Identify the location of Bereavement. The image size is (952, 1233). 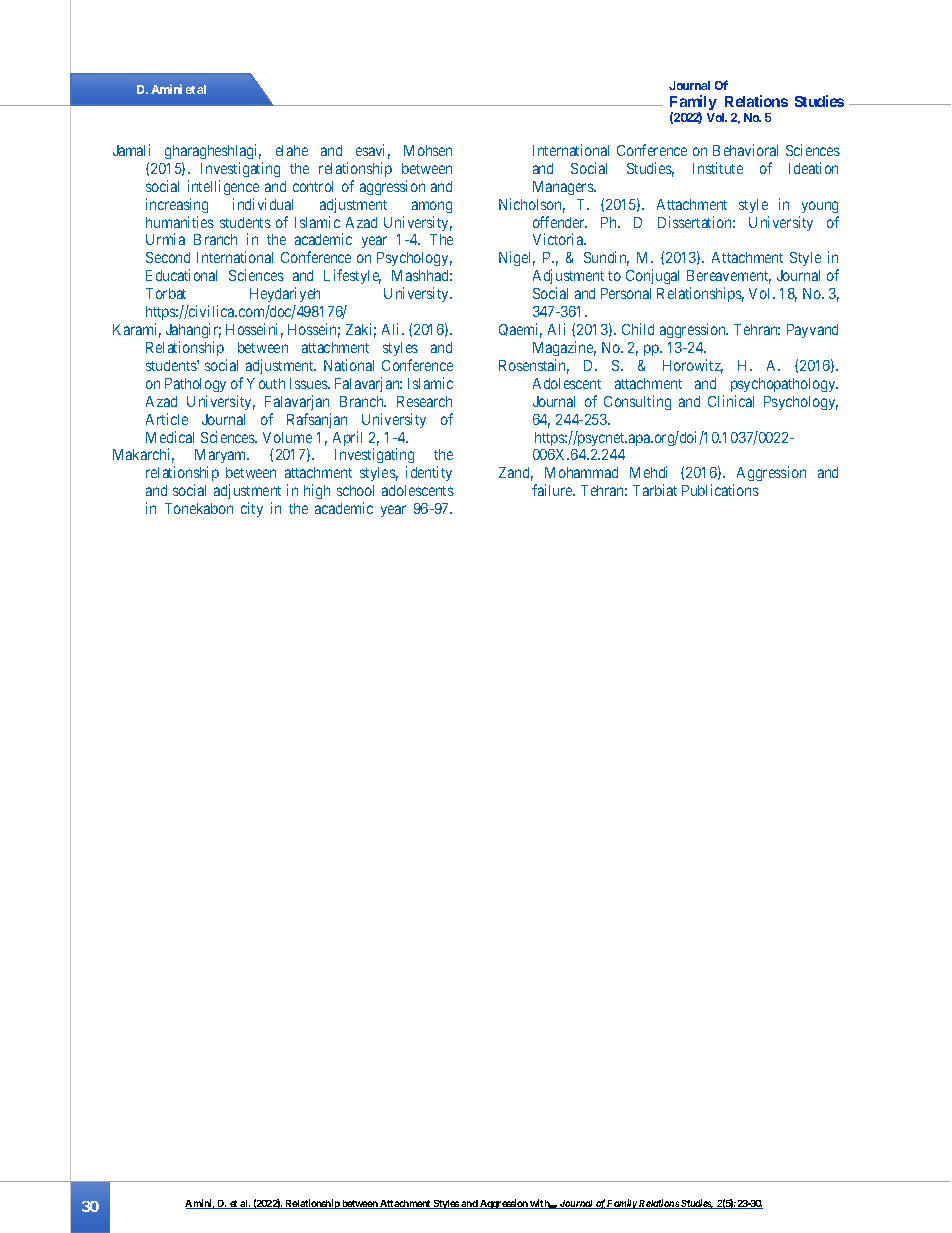
(729, 277).
